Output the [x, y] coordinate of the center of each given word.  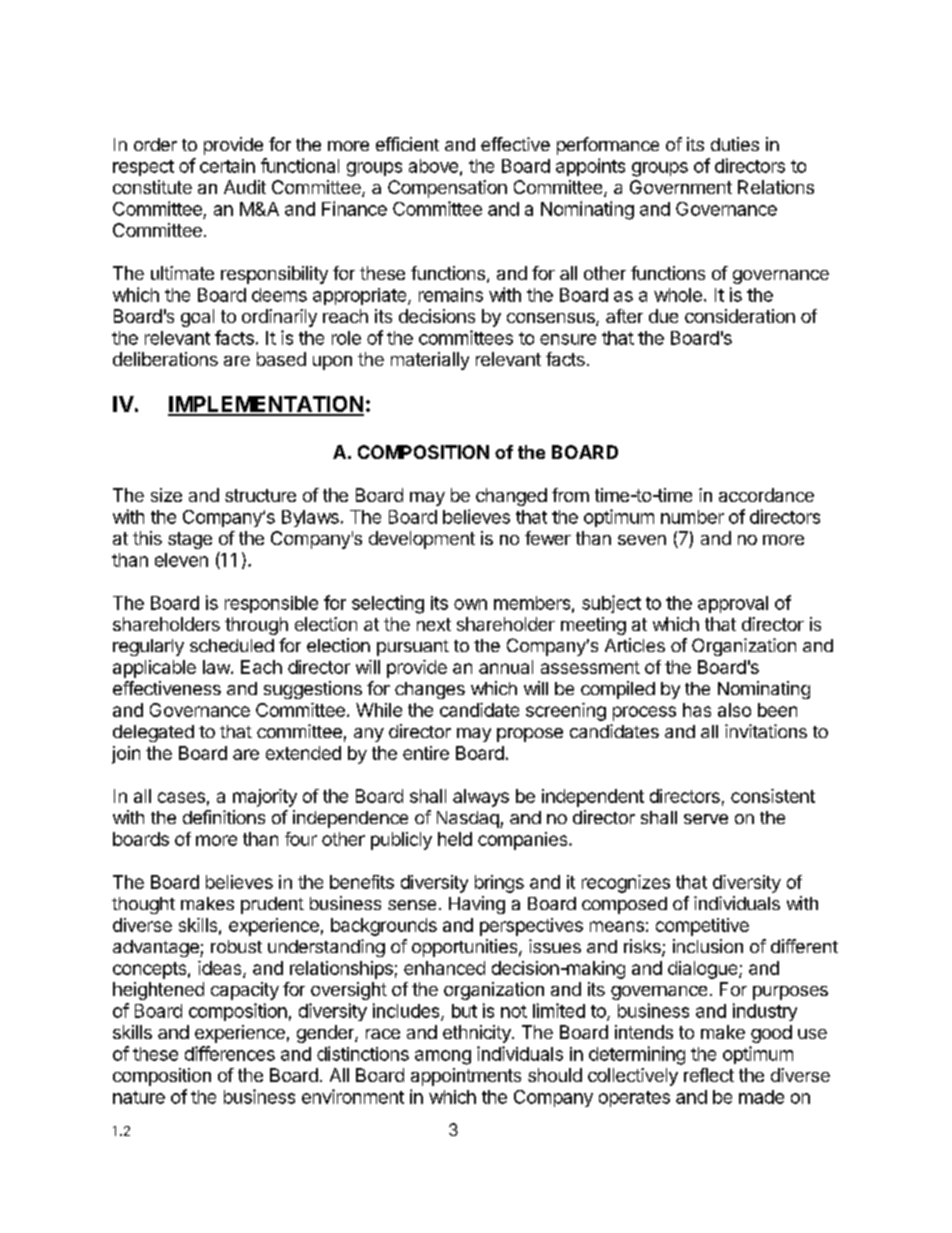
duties [735, 144]
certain [227, 166]
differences [230, 1053]
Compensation [447, 189]
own [470, 604]
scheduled [232, 645]
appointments [466, 1077]
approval [733, 604]
